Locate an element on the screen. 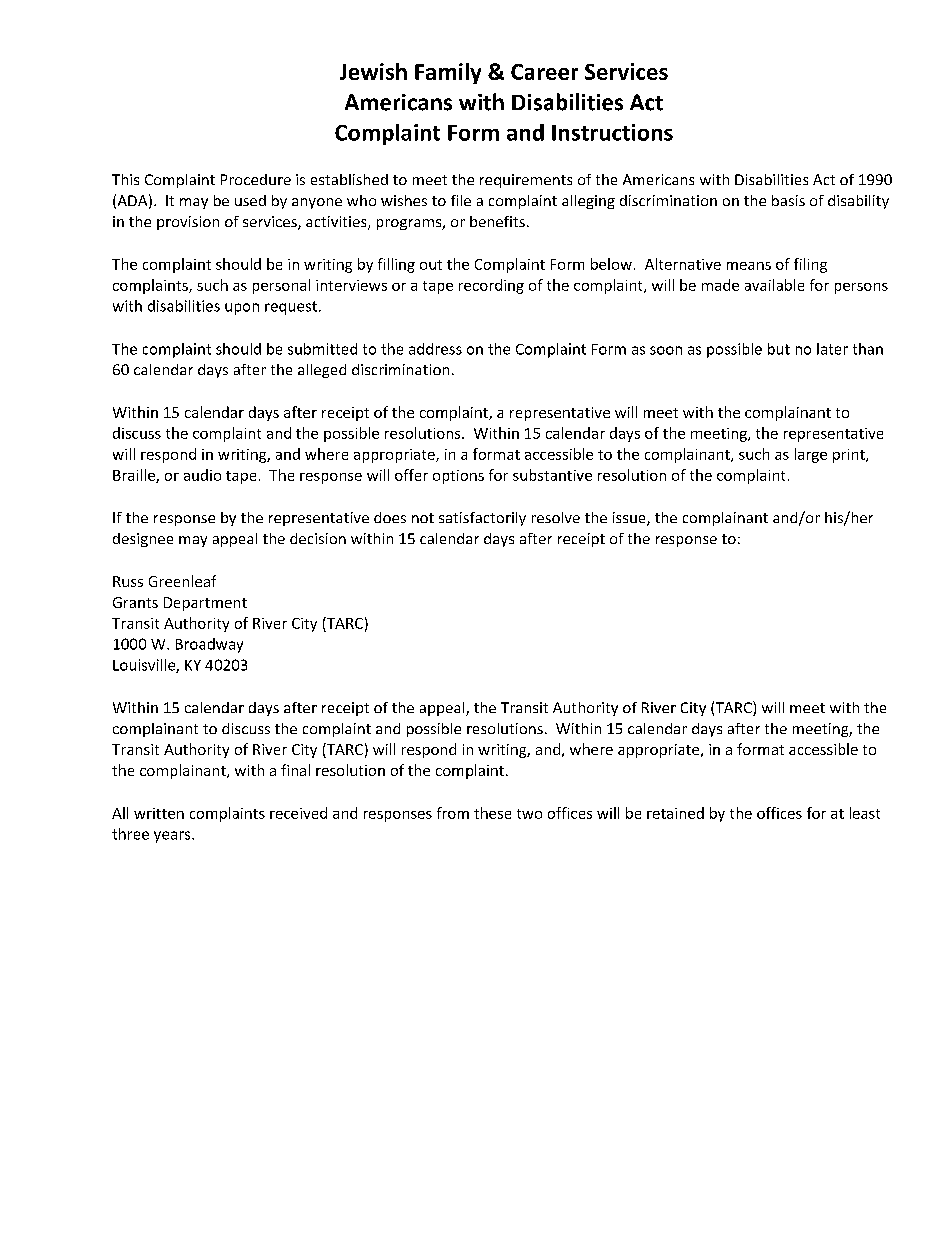 The width and height of the screenshot is (952, 1233). Jewish is located at coordinates (373, 71).
